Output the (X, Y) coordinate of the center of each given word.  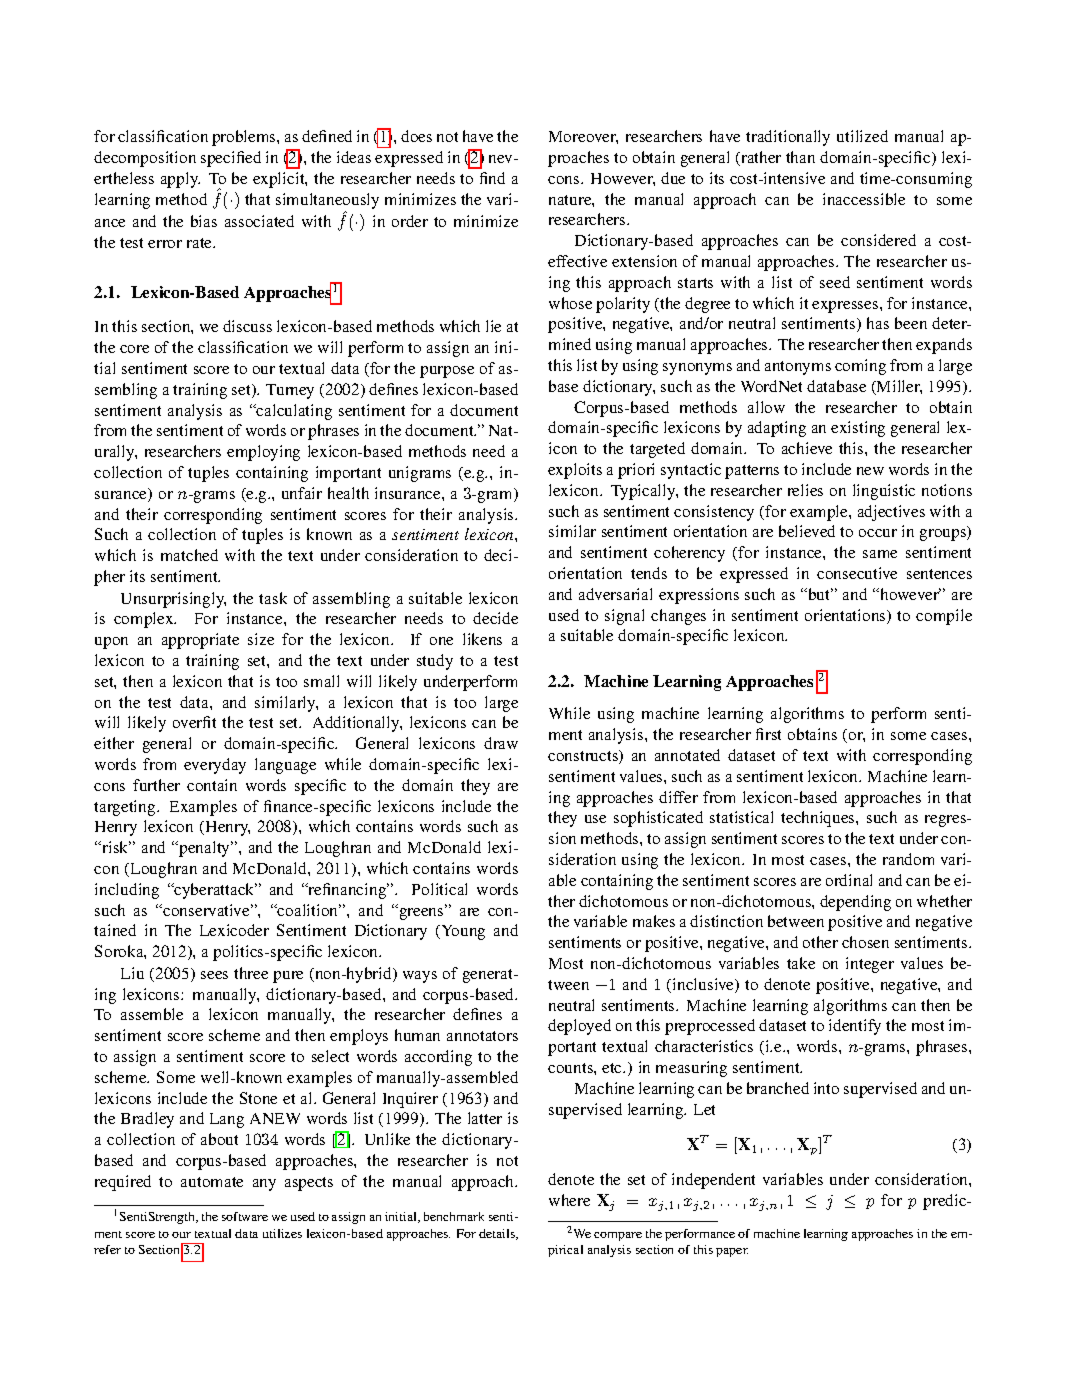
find (492, 178)
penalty (205, 849)
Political (439, 889)
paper (732, 1252)
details (498, 1234)
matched (189, 555)
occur (878, 533)
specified (231, 159)
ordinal (849, 880)
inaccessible (864, 199)
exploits (575, 471)
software (245, 1216)
